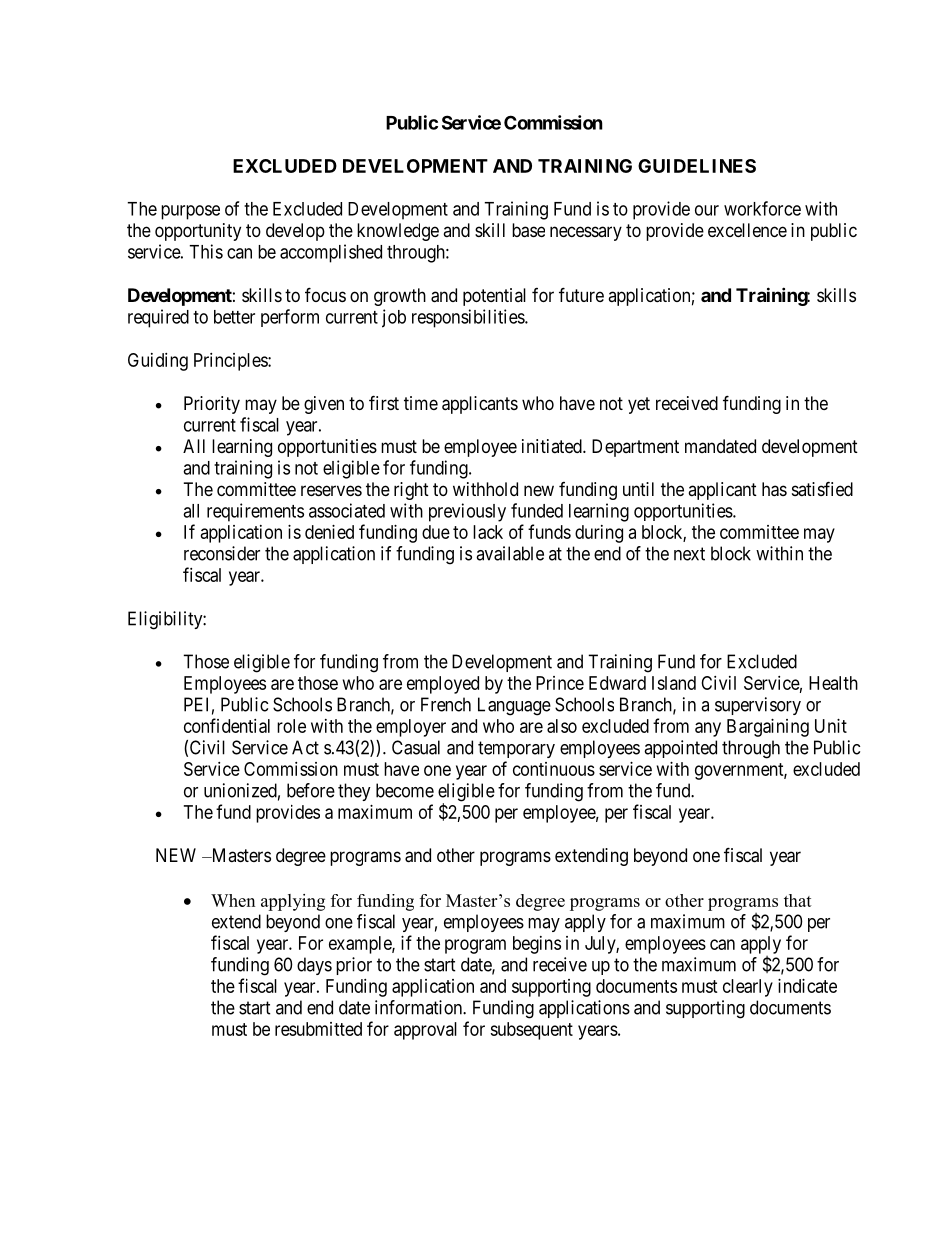 The height and width of the document is (1233, 952). I want to click on reconsider, so click(222, 553).
